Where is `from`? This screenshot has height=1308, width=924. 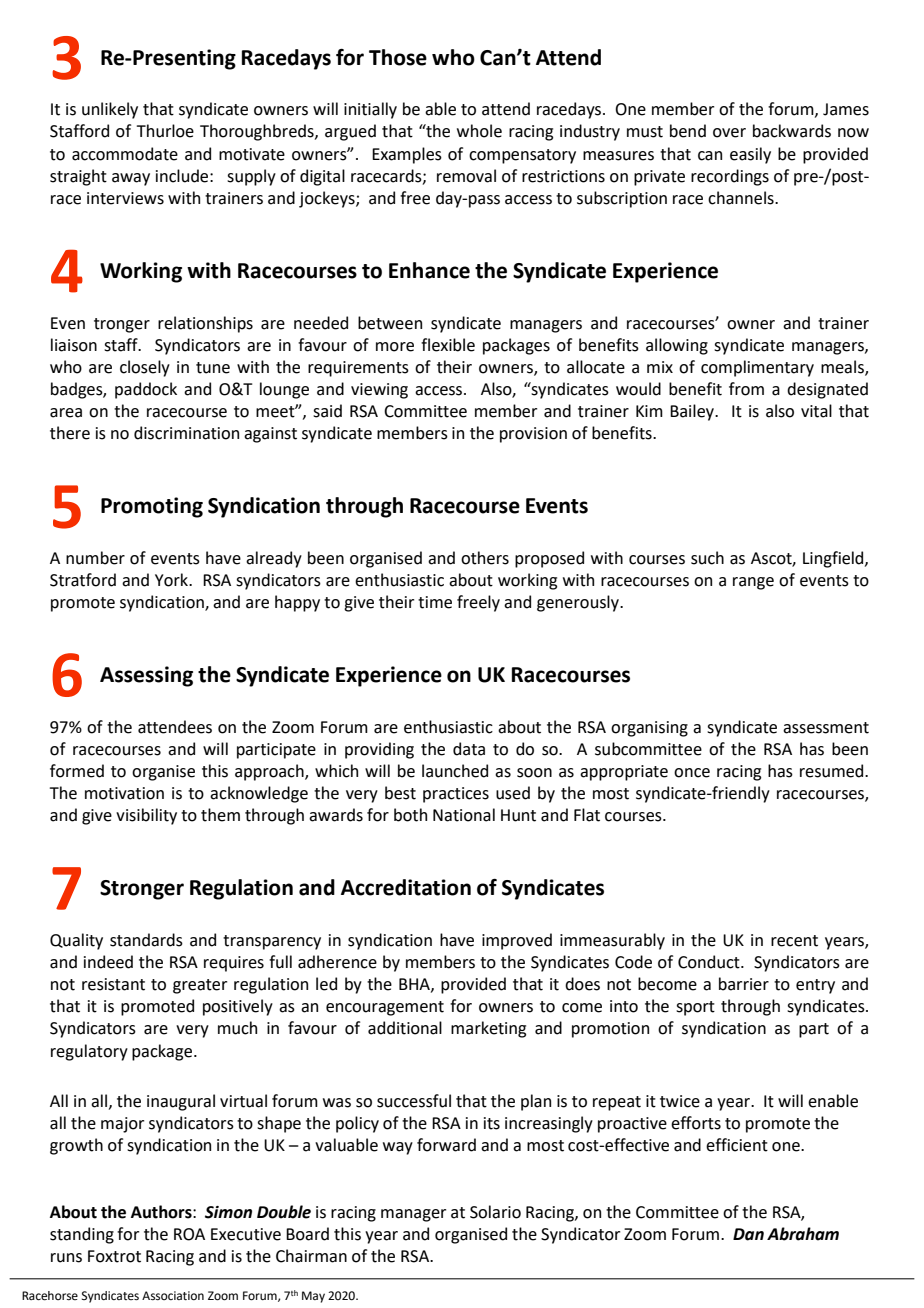 from is located at coordinates (746, 389).
